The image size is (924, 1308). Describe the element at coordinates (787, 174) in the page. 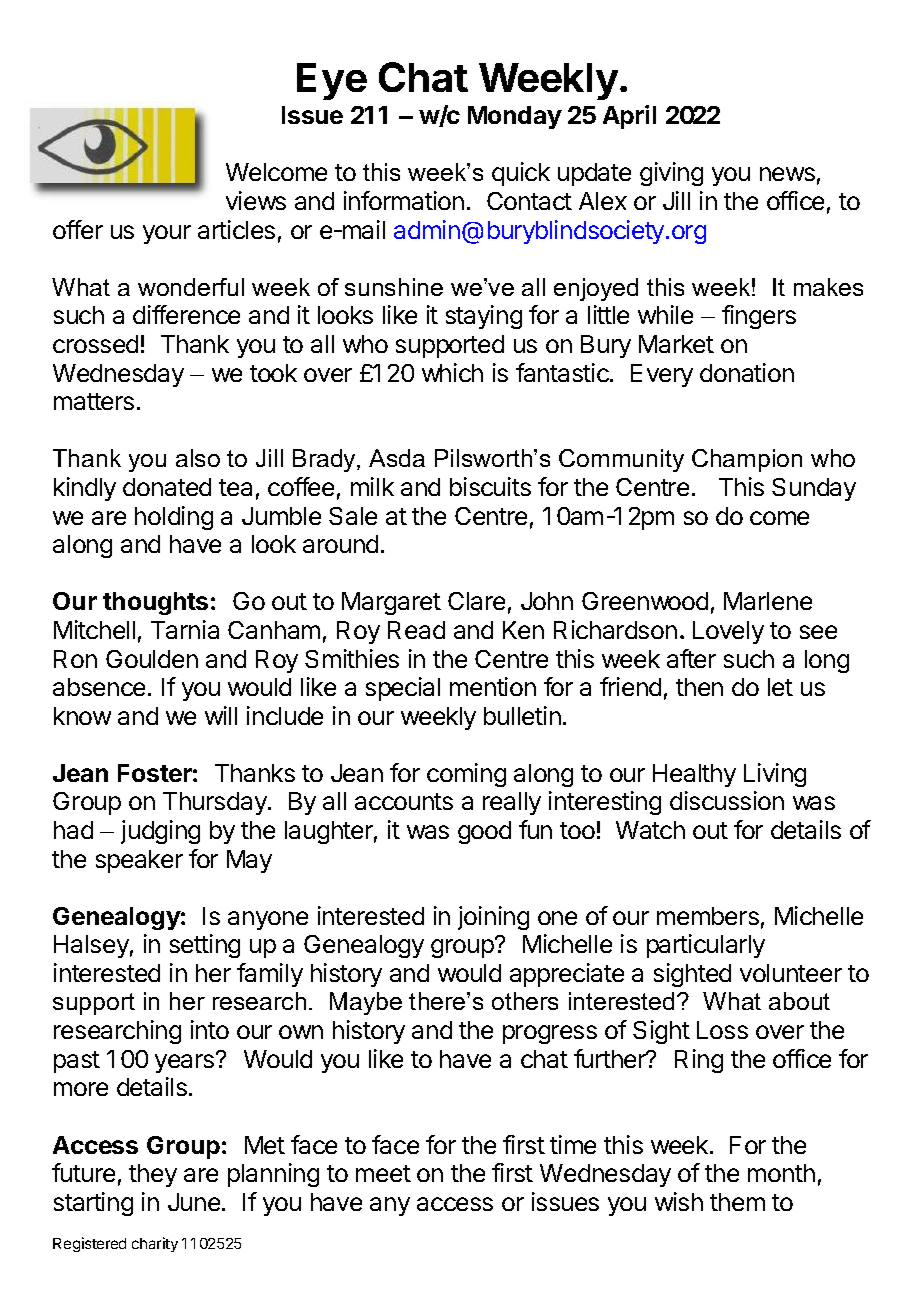

I see `news` at that location.
